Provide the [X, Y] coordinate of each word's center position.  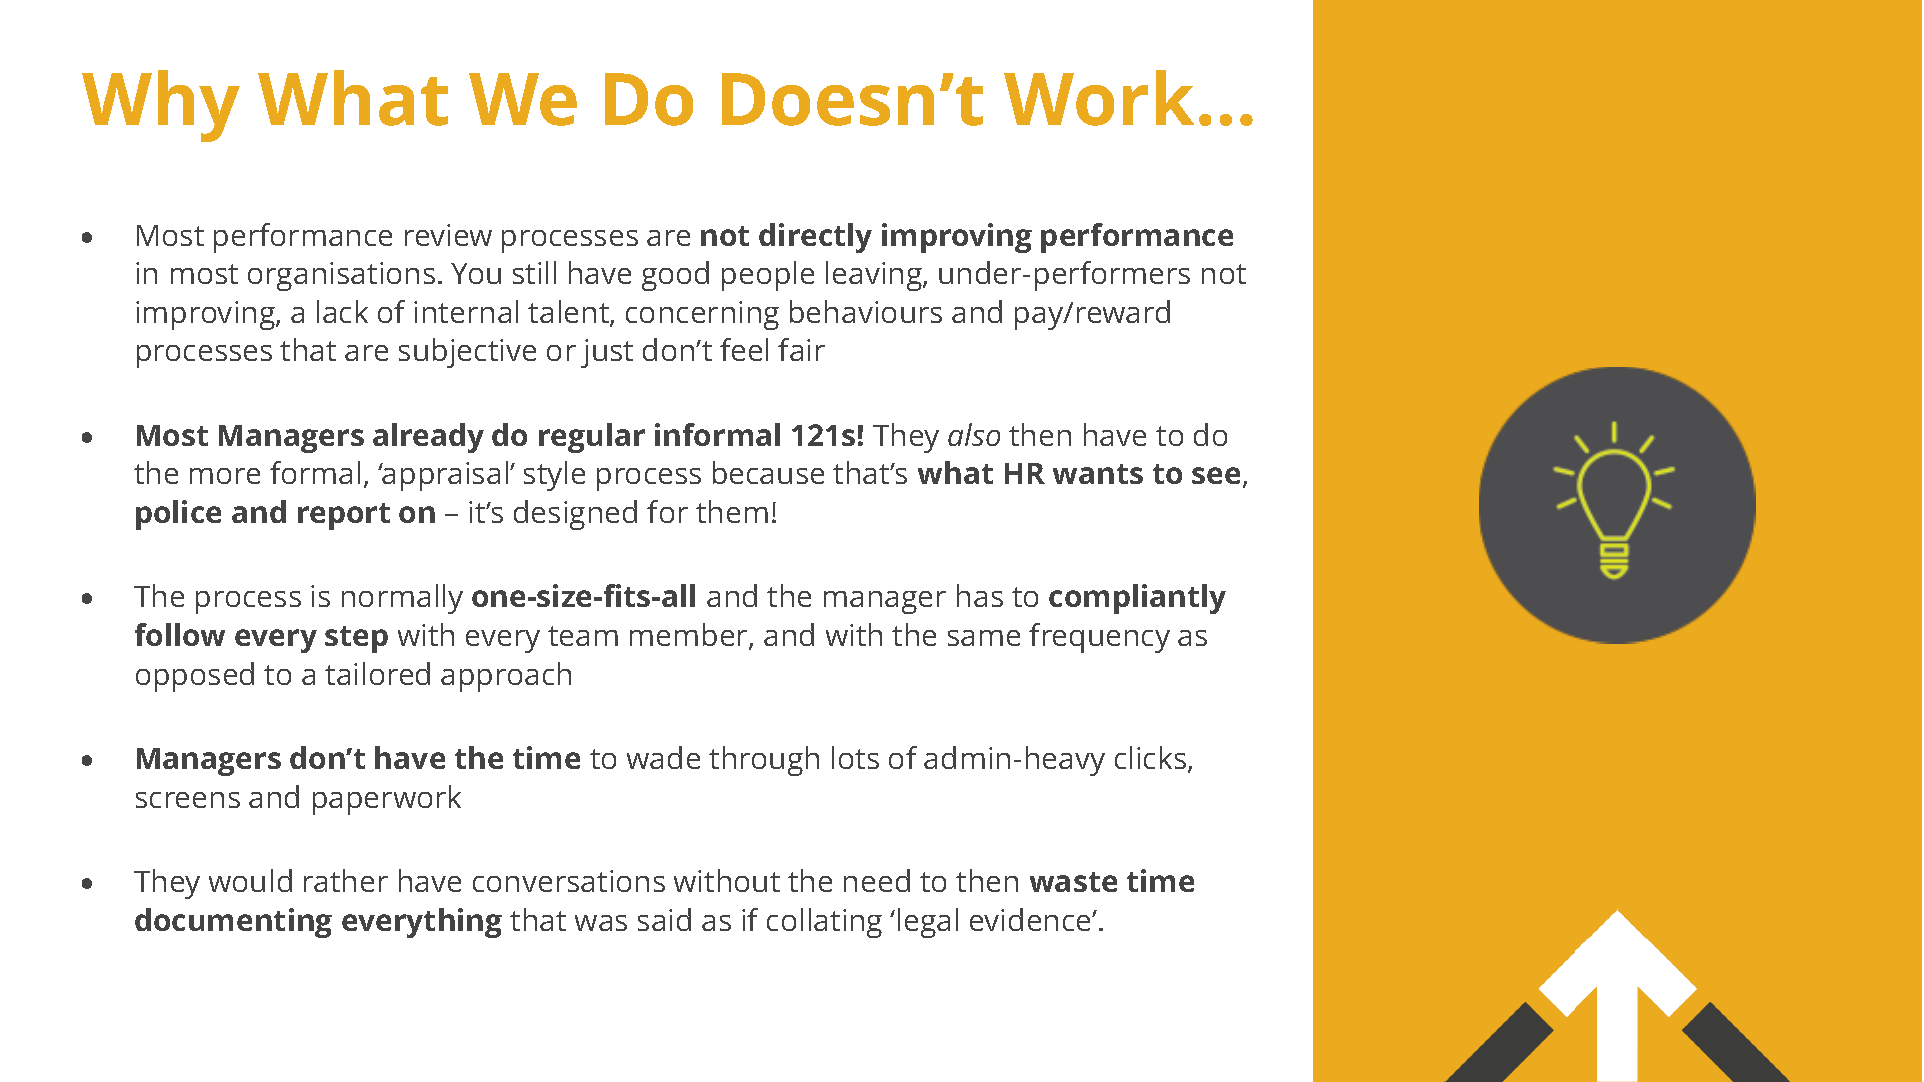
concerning [702, 315]
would [250, 880]
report [344, 516]
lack [342, 311]
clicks [1152, 759]
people [768, 276]
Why [161, 106]
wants [1098, 474]
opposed [195, 677]
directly [815, 238]
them [732, 511]
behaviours [866, 311]
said [664, 919]
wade [663, 757]
